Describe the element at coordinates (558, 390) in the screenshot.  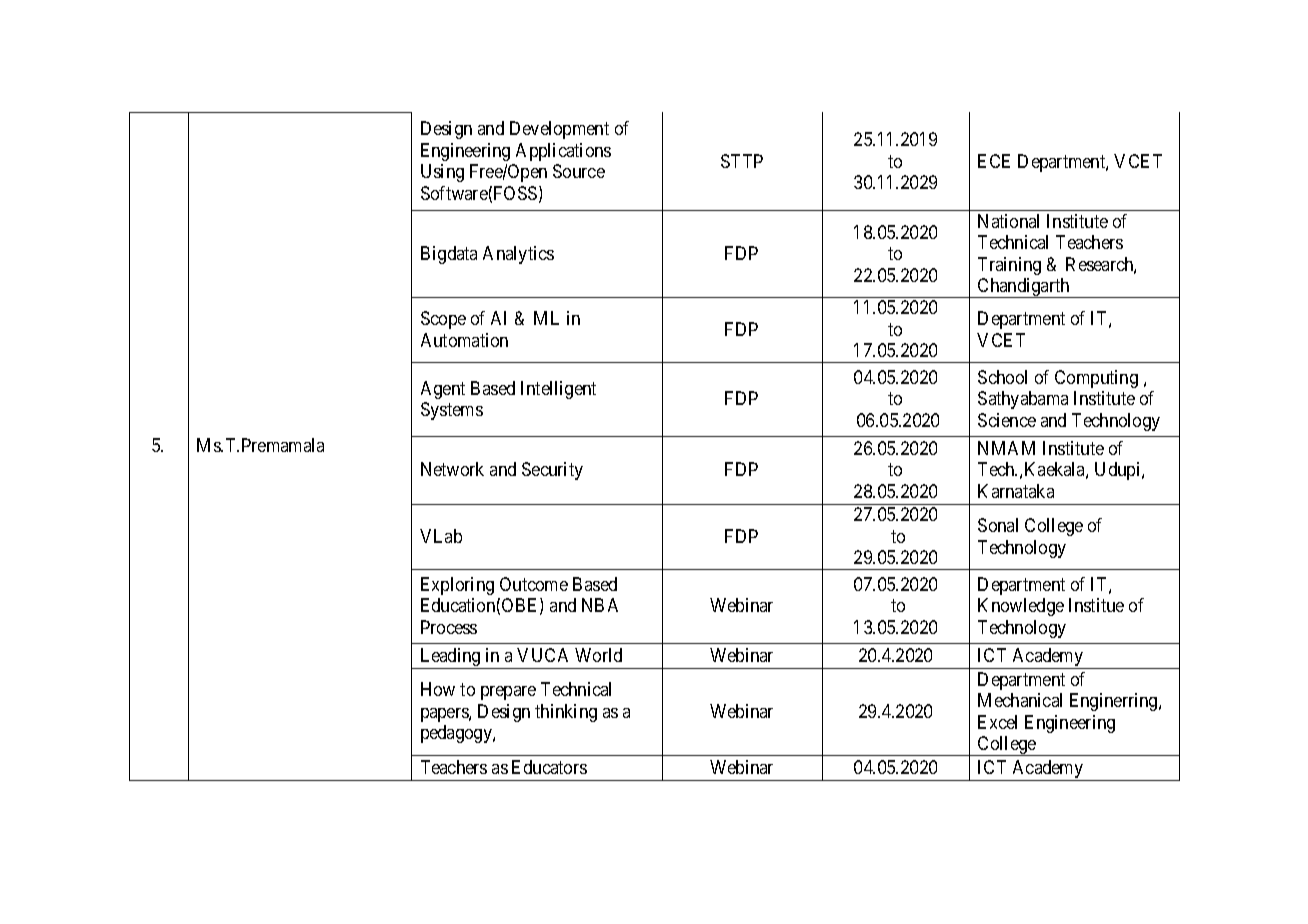
I see `Intelligent` at that location.
